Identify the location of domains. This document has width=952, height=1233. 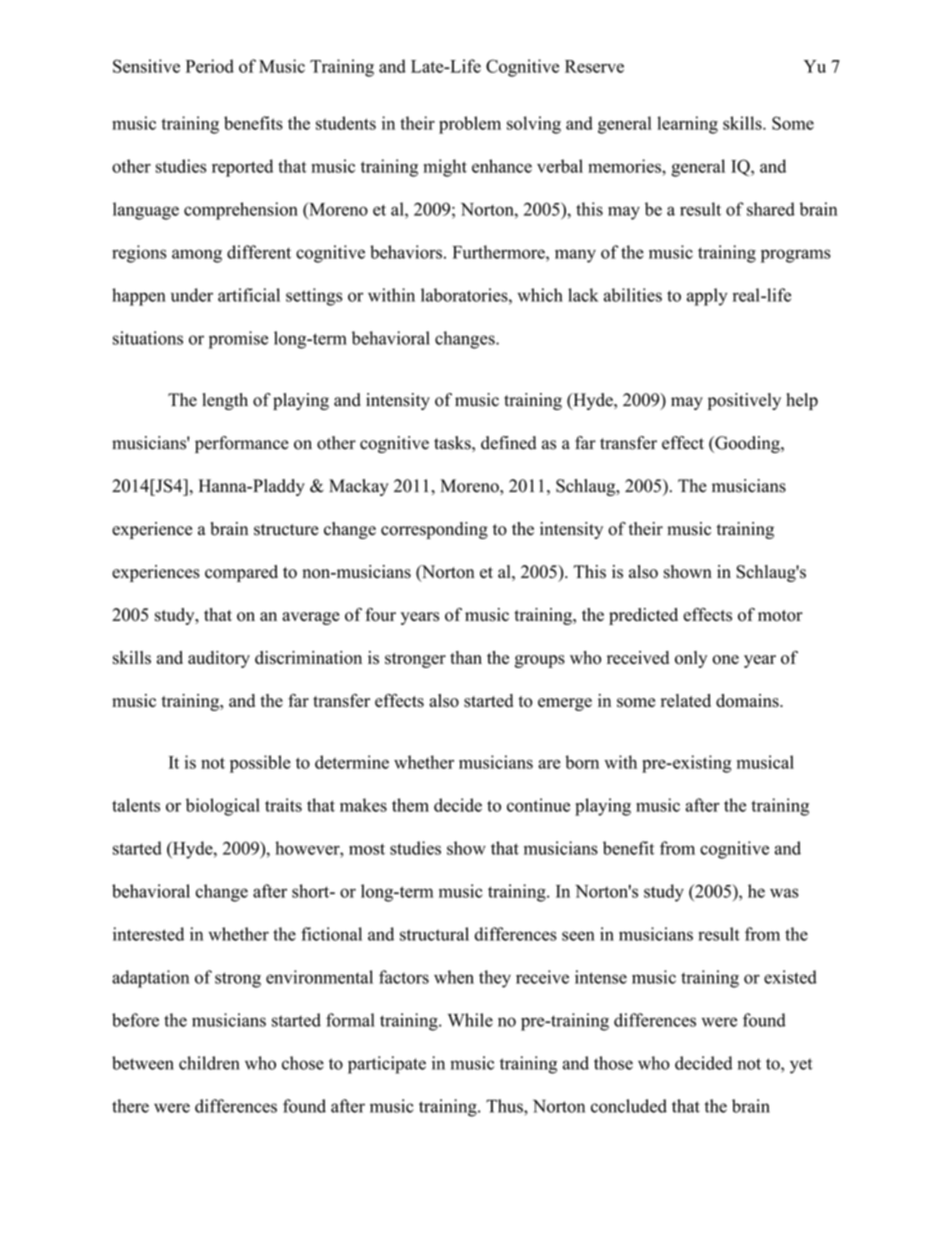
(748, 701).
